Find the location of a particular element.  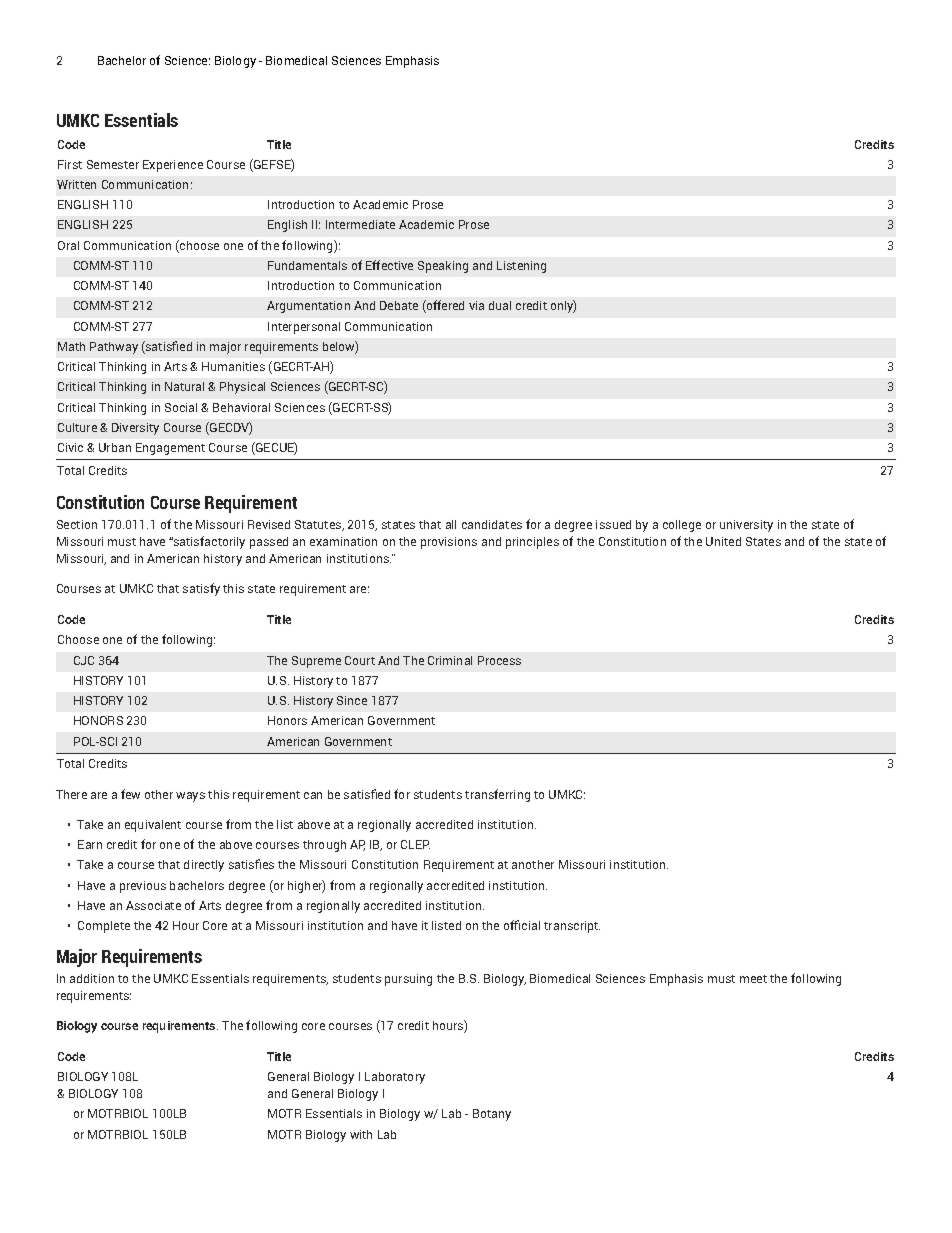

dual is located at coordinates (500, 305).
